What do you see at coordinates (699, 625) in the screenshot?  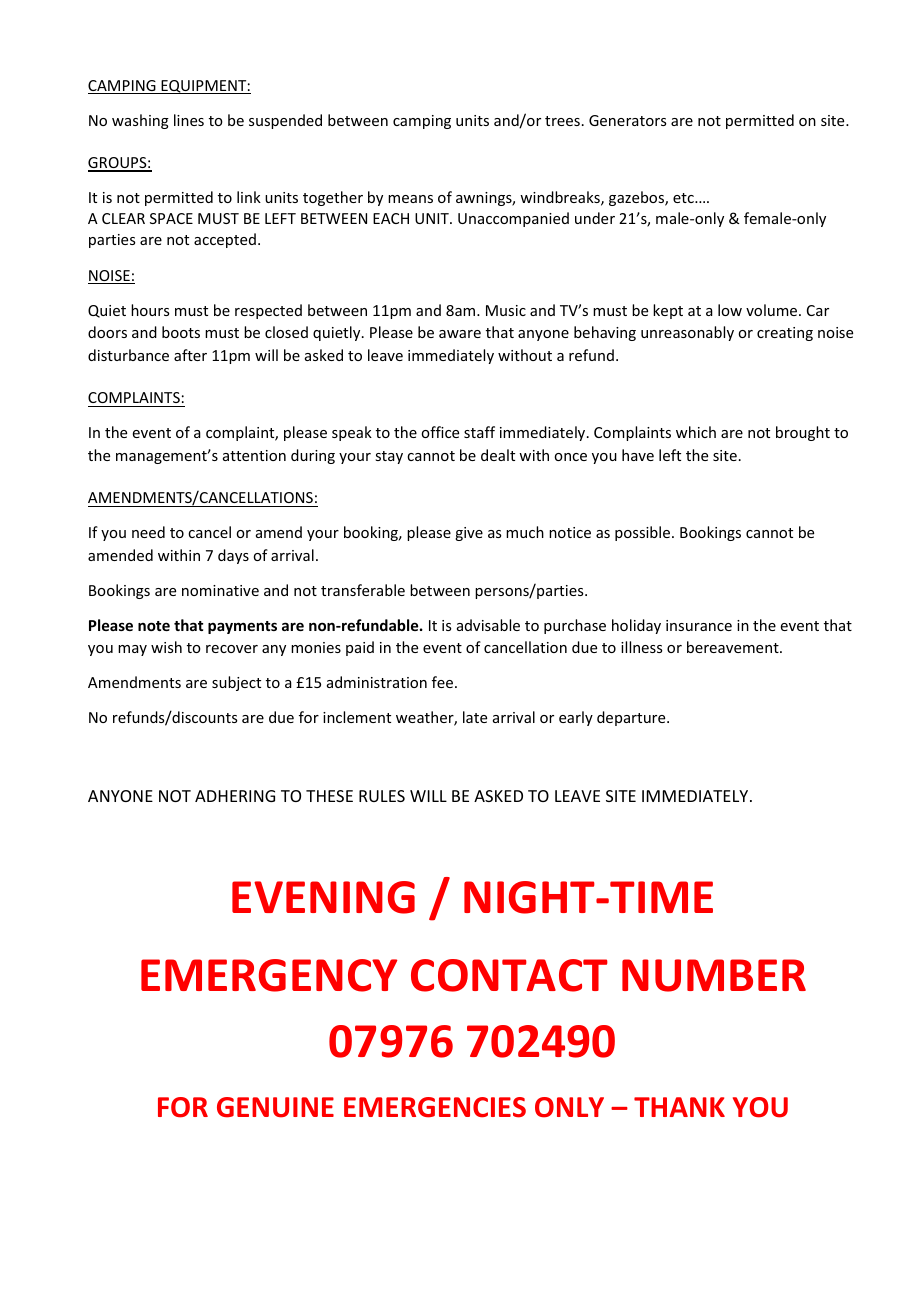 I see `insurance` at bounding box center [699, 625].
